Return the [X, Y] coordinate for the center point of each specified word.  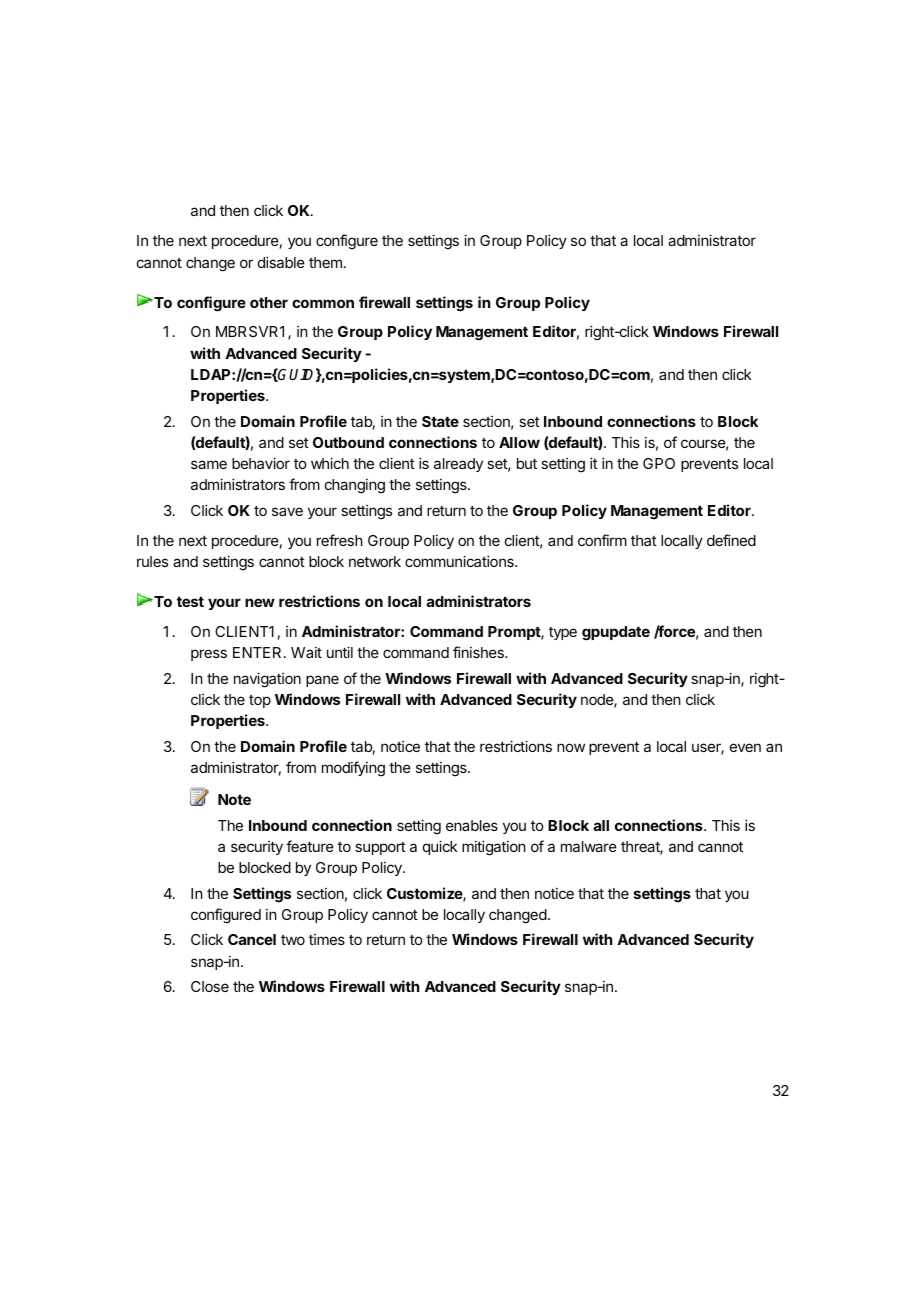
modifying [353, 769]
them [325, 262]
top [260, 701]
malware [589, 846]
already [458, 465]
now [571, 747]
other [269, 302]
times [327, 939]
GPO [659, 463]
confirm [602, 540]
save [287, 511]
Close [210, 986]
